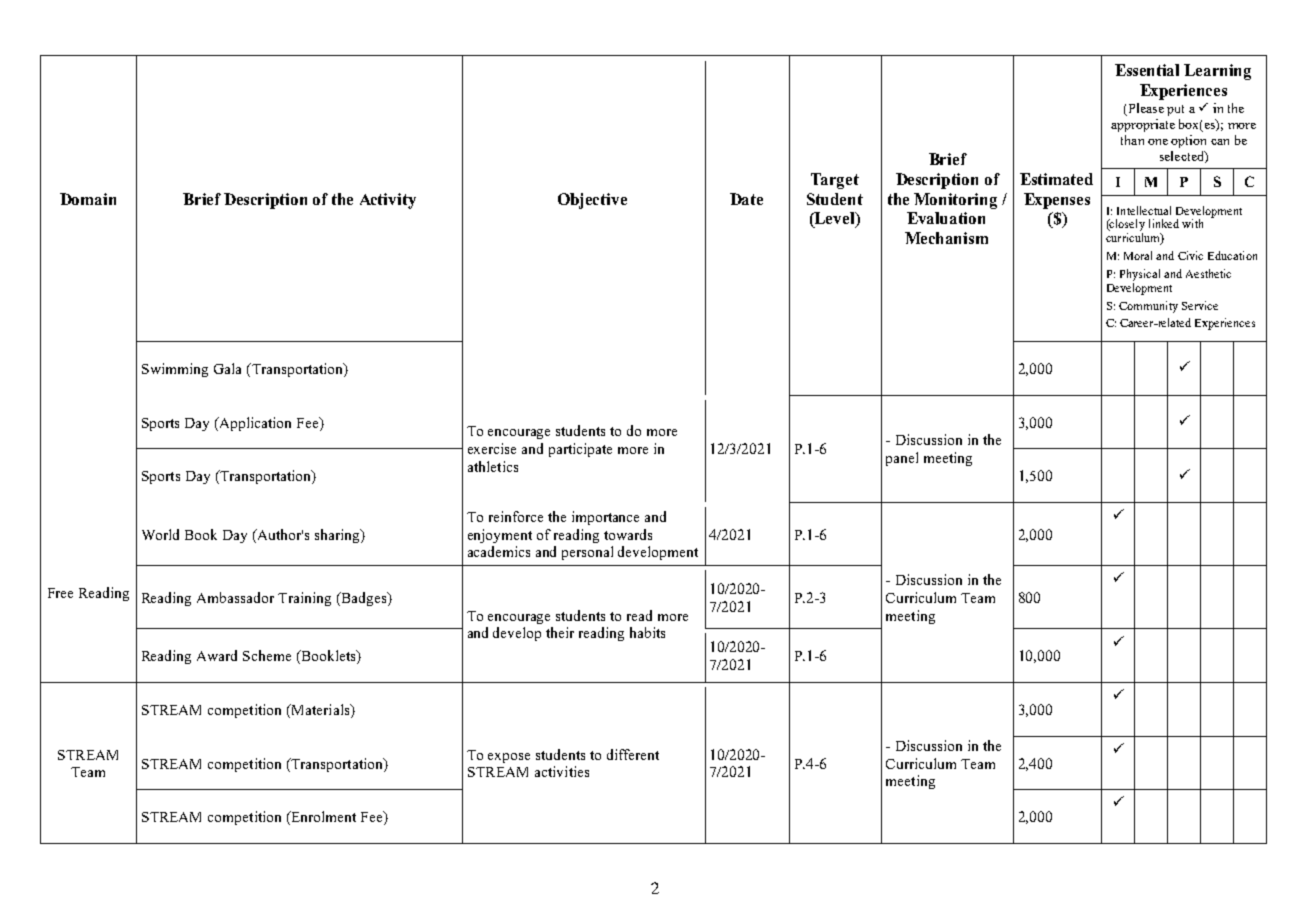 This image has width=1308, height=924. I want to click on activities, so click(562, 771).
